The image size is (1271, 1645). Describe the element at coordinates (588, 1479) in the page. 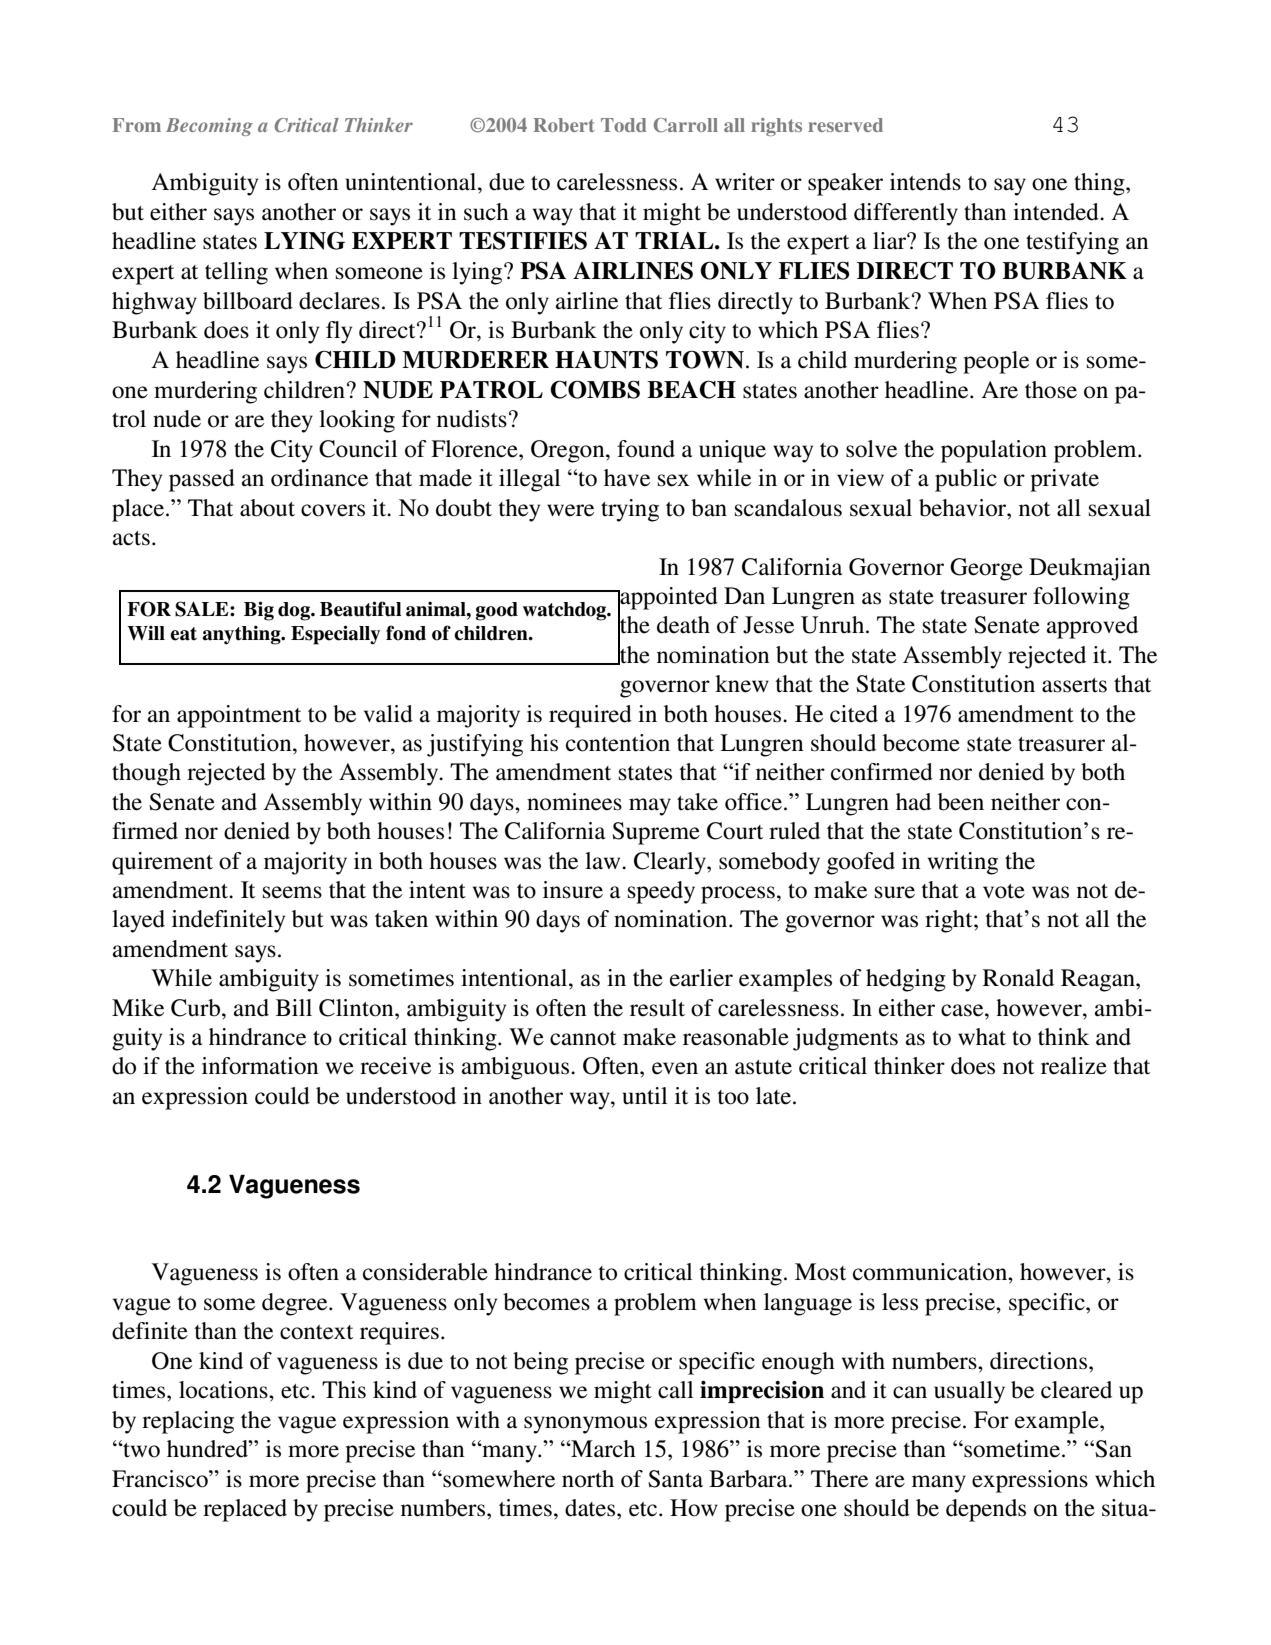

I see `north` at that location.
